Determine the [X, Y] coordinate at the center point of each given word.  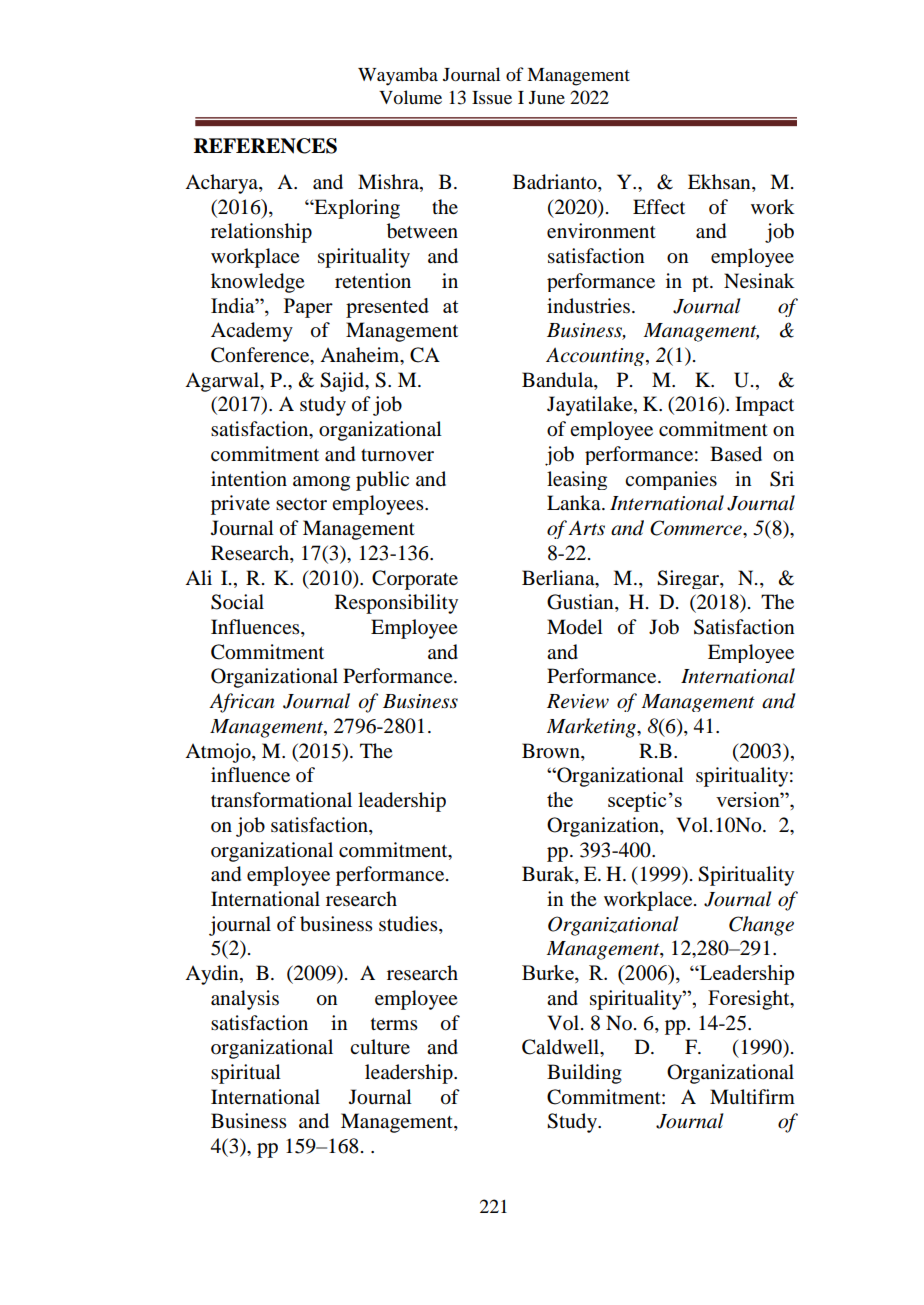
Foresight [750, 1000]
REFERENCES [265, 146]
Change [761, 926]
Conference [261, 356]
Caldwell [561, 1047]
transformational [281, 800]
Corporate [415, 580]
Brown [552, 751]
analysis [245, 1000]
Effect [659, 207]
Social [237, 602]
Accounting [596, 357]
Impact [764, 406]
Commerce [697, 528]
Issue [492, 97]
